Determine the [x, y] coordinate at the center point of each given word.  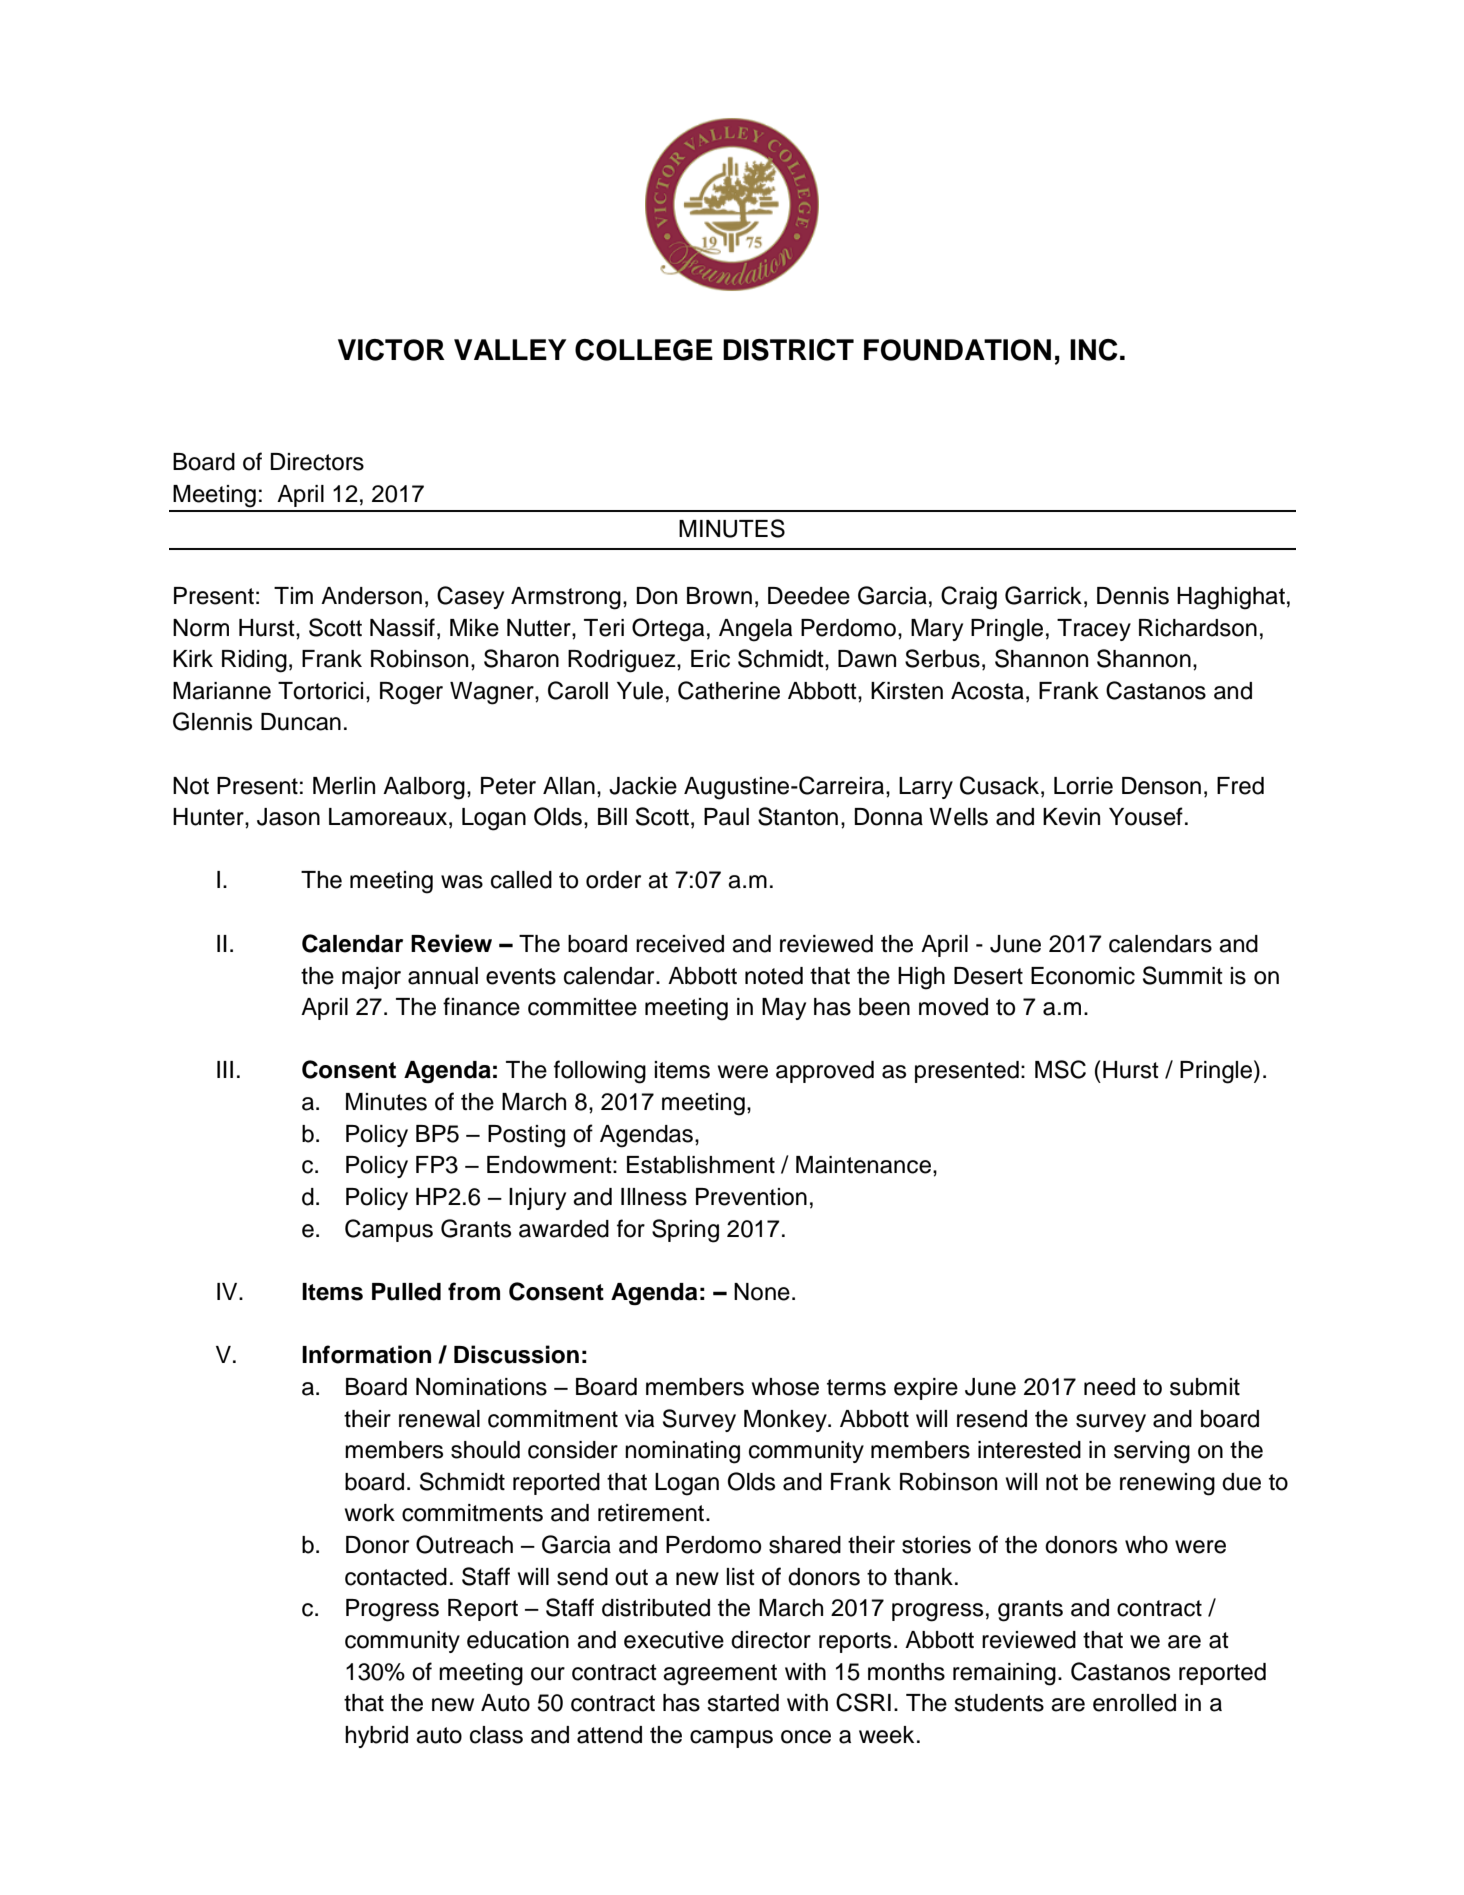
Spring [685, 1231]
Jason [288, 817]
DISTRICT [788, 350]
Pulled [406, 1292]
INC [1094, 350]
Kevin [1071, 817]
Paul [726, 817]
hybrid [376, 1737]
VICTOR [391, 350]
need [1109, 1387]
